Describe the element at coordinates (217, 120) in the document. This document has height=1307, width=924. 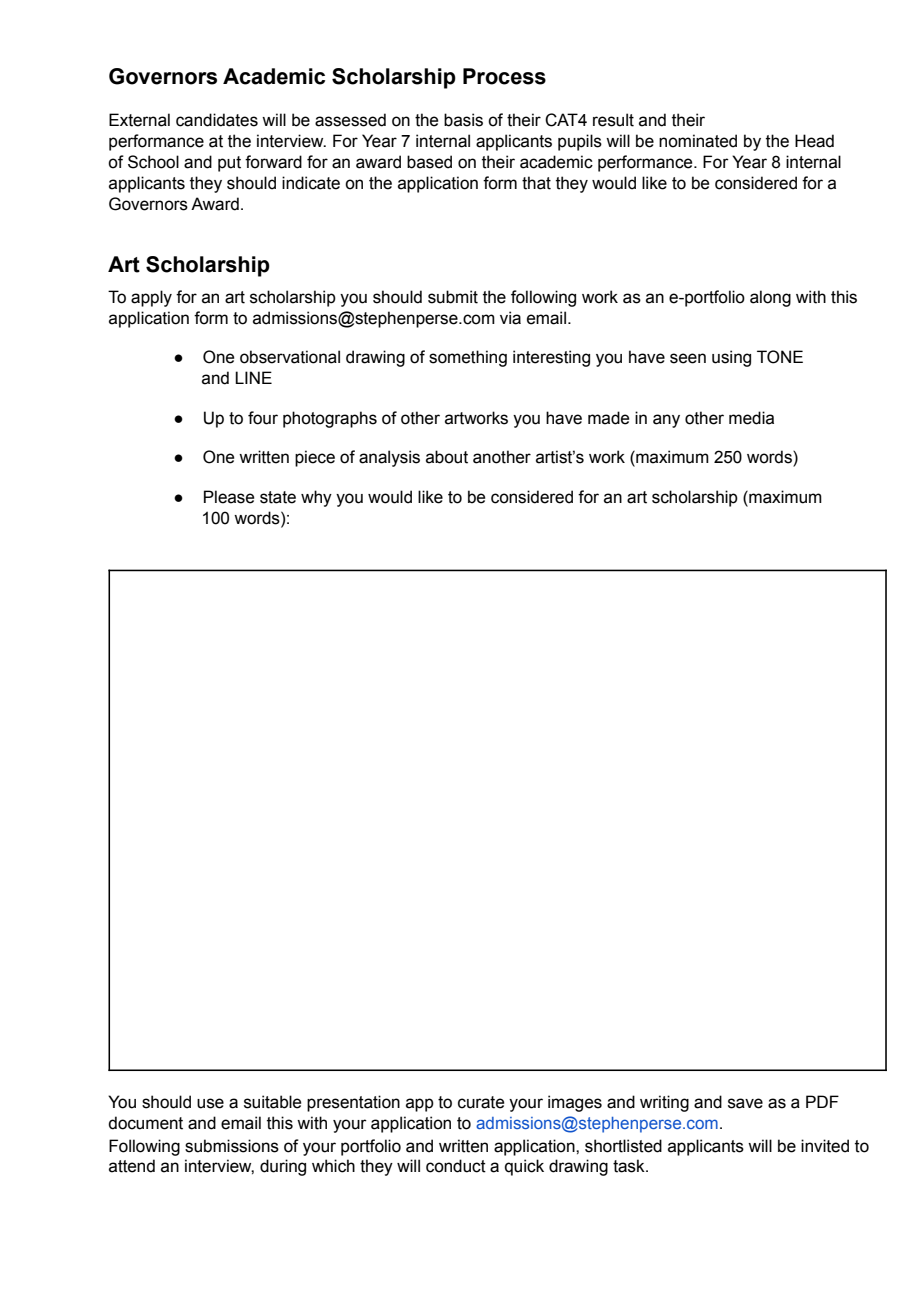
I see `candidates` at that location.
